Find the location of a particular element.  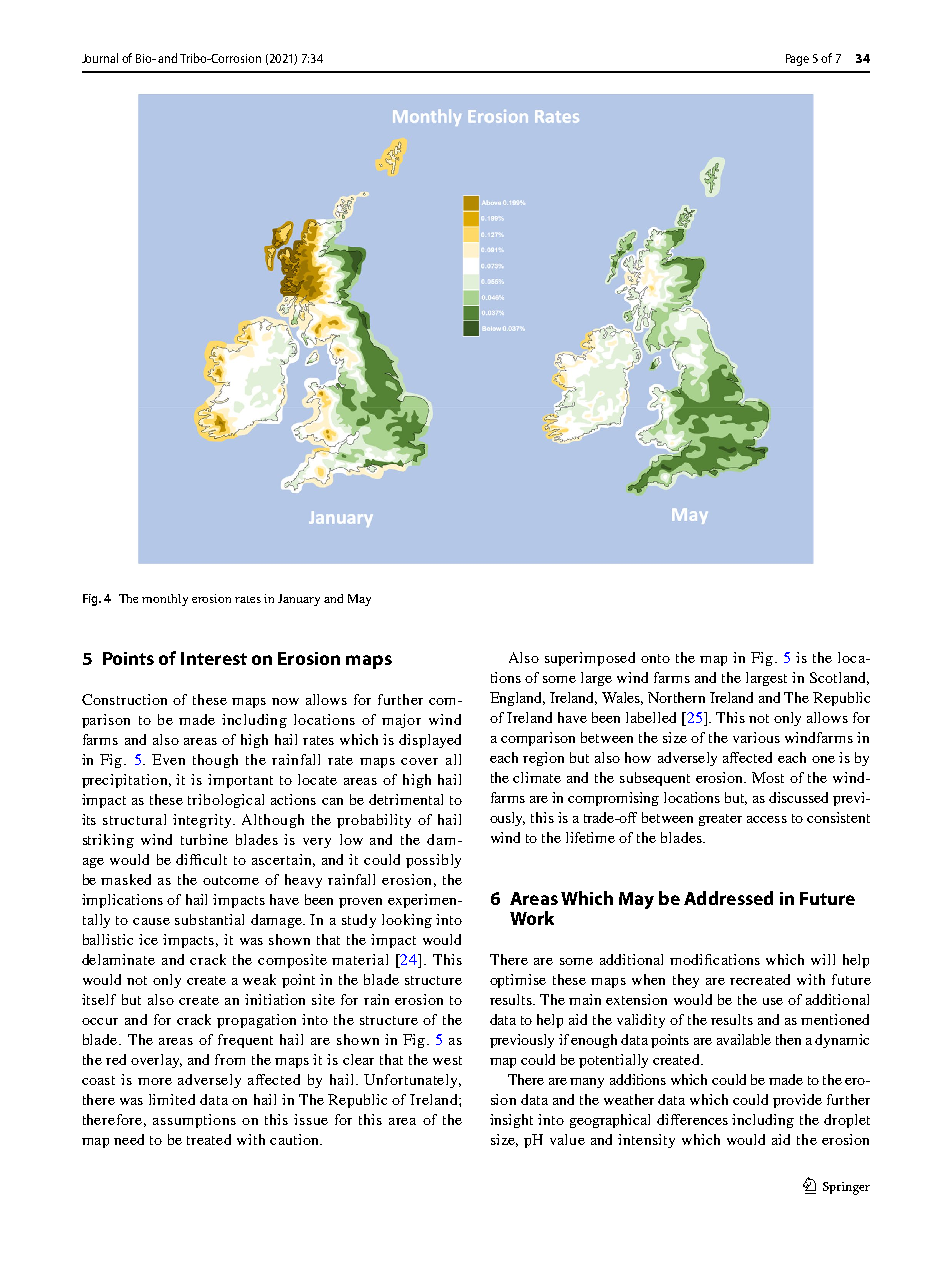

Page is located at coordinates (797, 60).
